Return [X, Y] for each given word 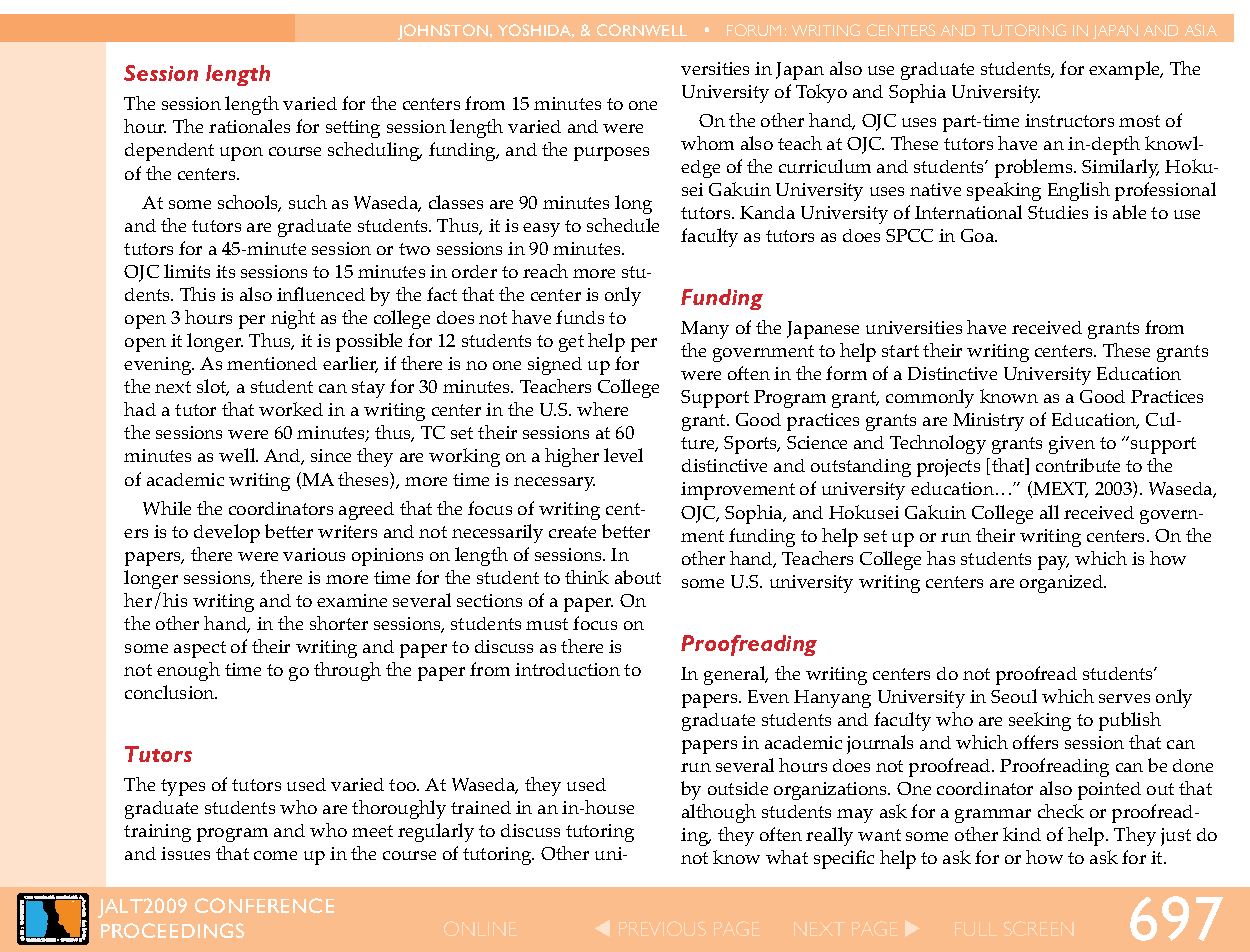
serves [1124, 698]
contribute [1078, 465]
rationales [249, 126]
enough [188, 671]
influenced [321, 294]
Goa [979, 235]
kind [1022, 834]
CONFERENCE [264, 905]
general [736, 675]
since [331, 455]
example [1125, 70]
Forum [754, 30]
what [787, 857]
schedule [623, 225]
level [623, 455]
